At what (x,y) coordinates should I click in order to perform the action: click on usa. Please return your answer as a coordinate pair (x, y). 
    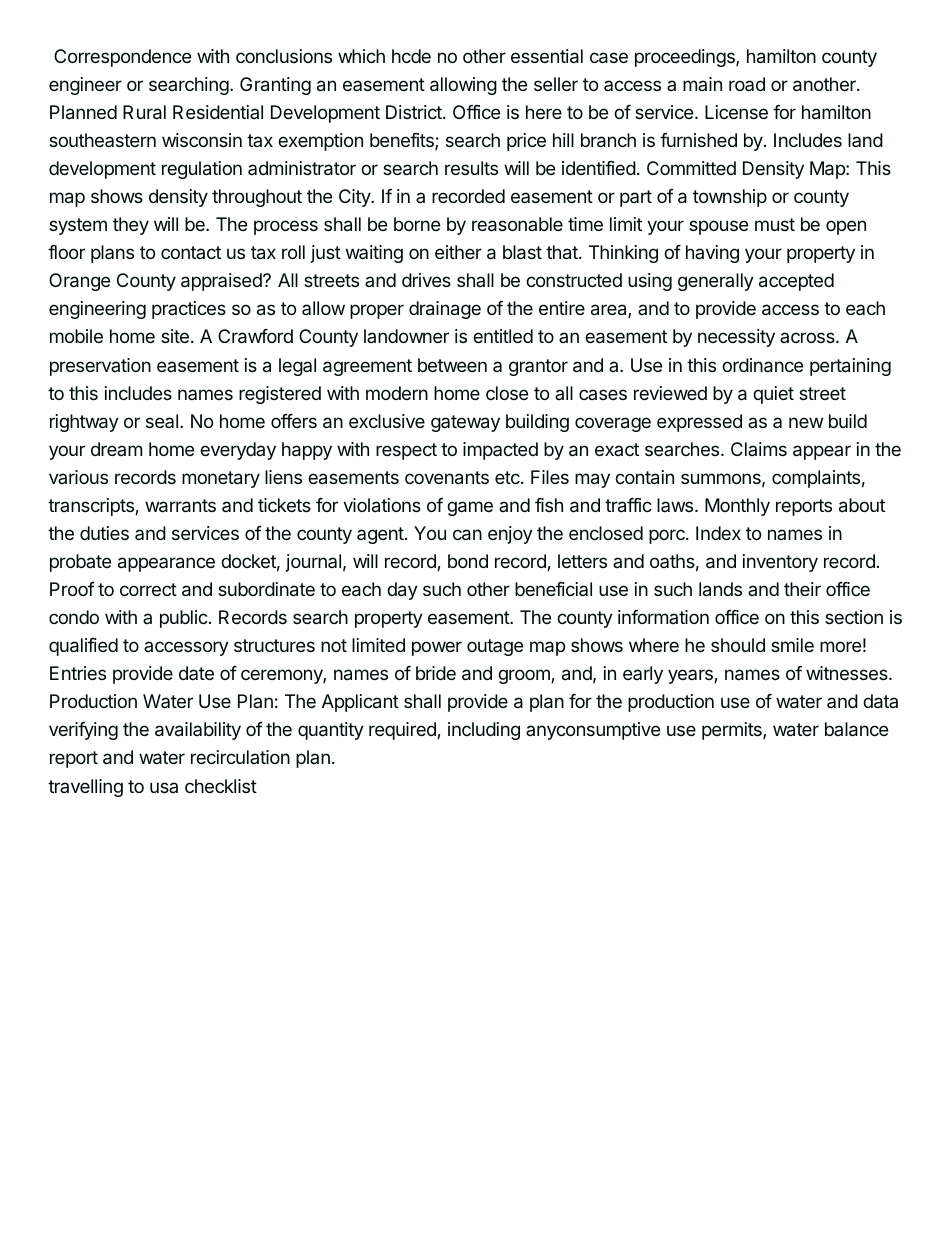
    Looking at the image, I should click on (164, 787).
